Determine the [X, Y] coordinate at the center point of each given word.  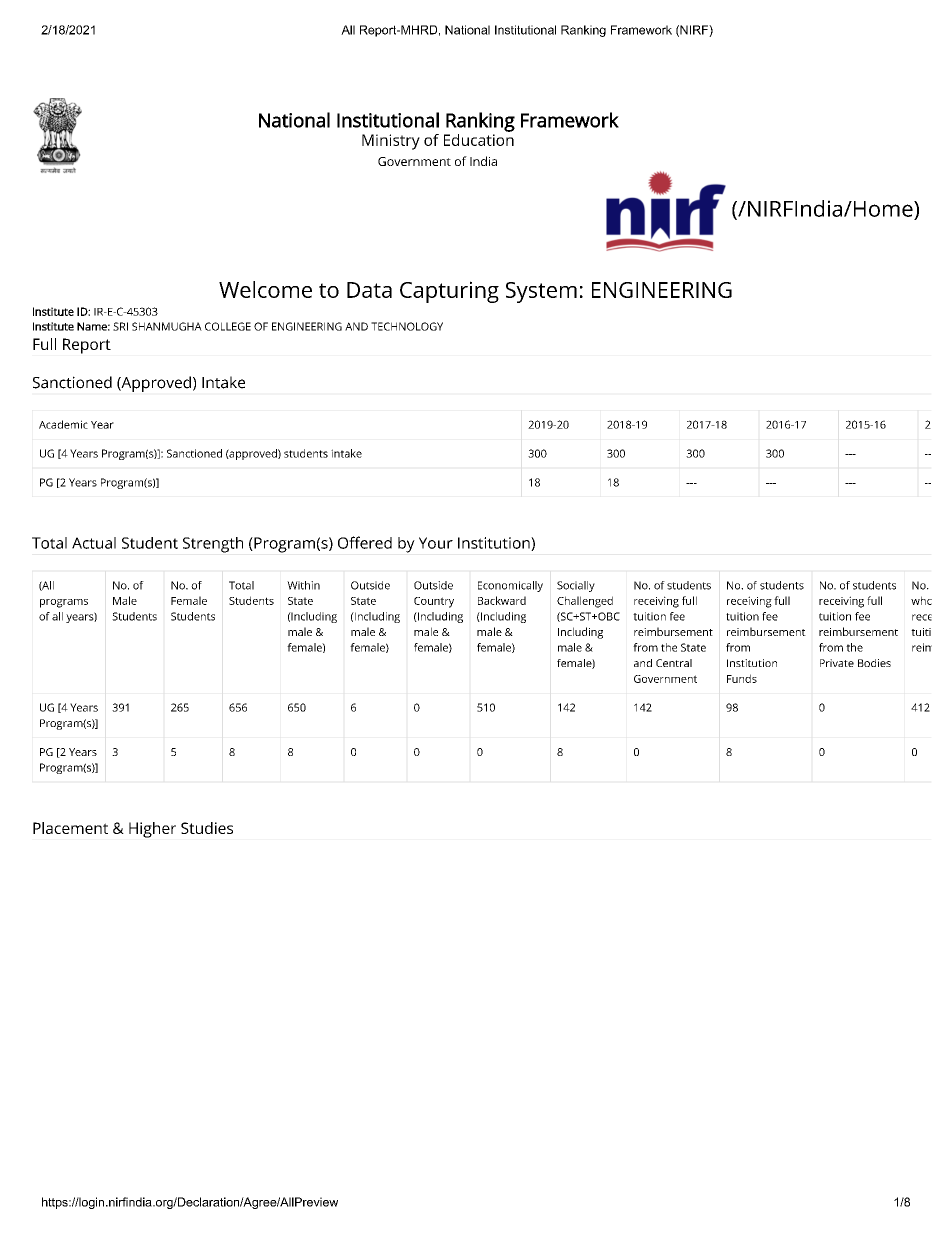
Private [837, 663]
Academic [63, 424]
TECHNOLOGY [407, 326]
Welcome [265, 289]
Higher [152, 830]
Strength [213, 545]
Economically [510, 586]
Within [303, 585]
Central [674, 663]
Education [479, 138]
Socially [576, 586]
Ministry [391, 142]
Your [436, 543]
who [921, 600]
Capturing [449, 292]
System [541, 292]
